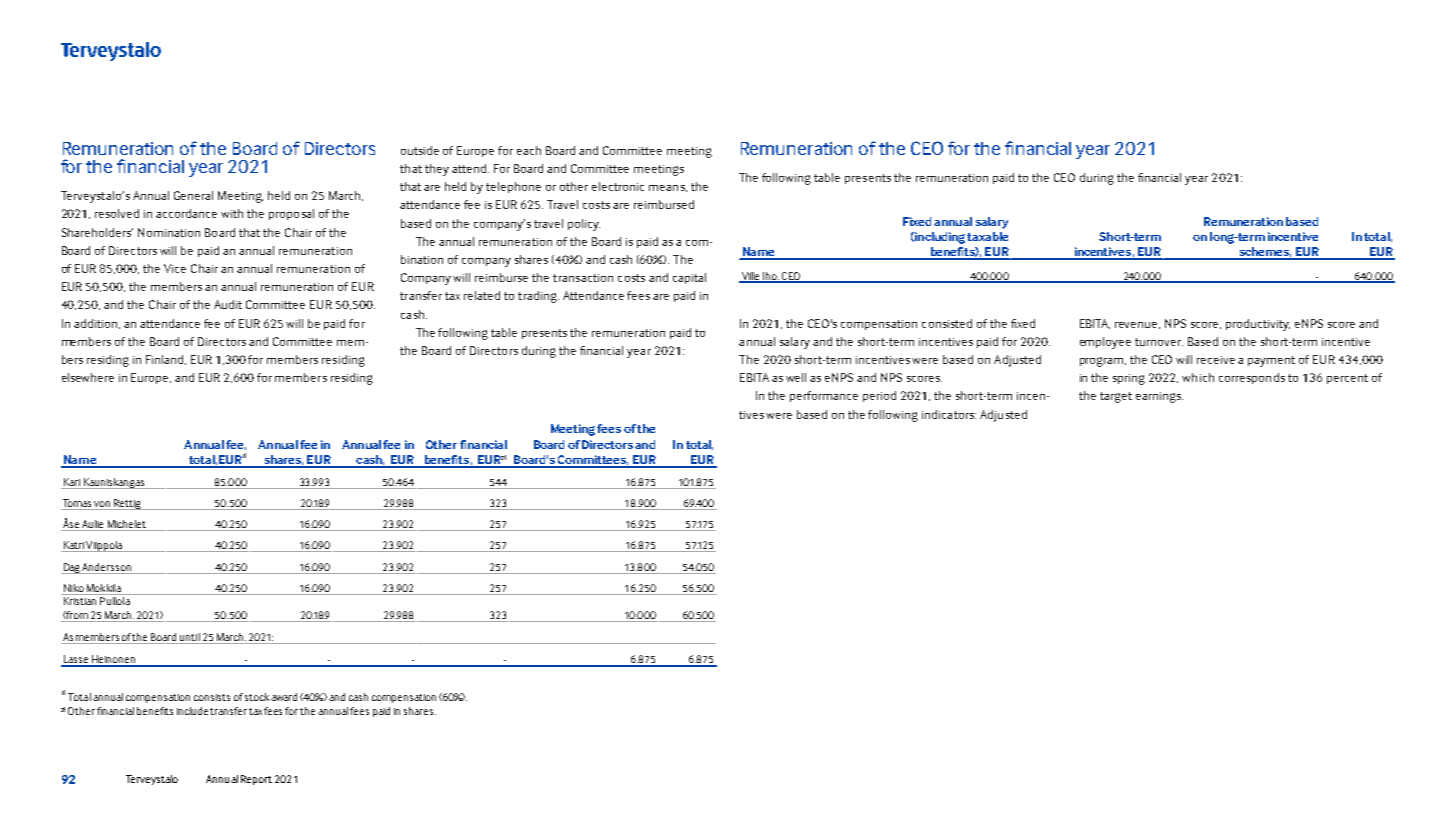 The image size is (1456, 819). I want to click on until, so click(190, 637).
